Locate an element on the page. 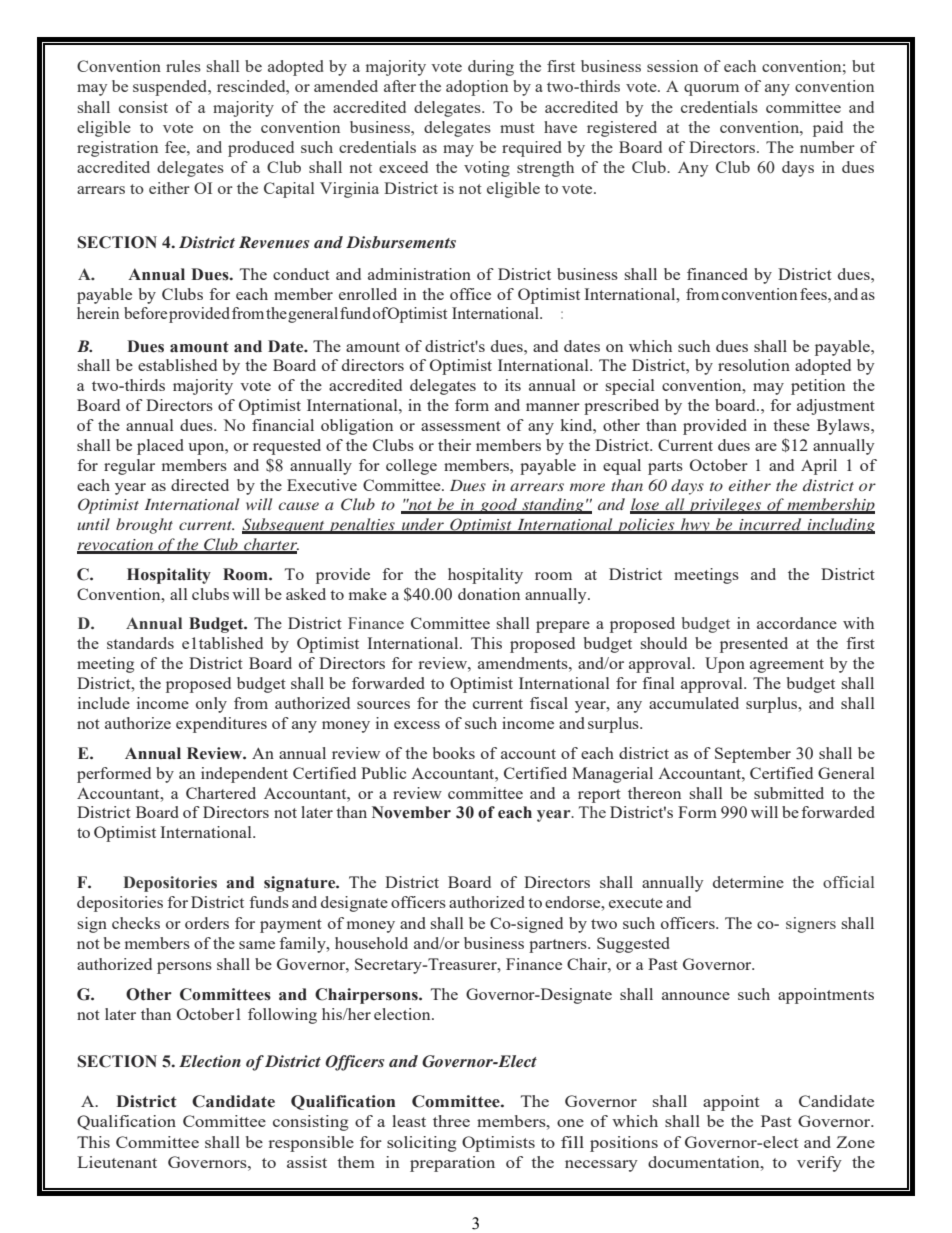 This page has width=952, height=1233. only is located at coordinates (211, 705).
